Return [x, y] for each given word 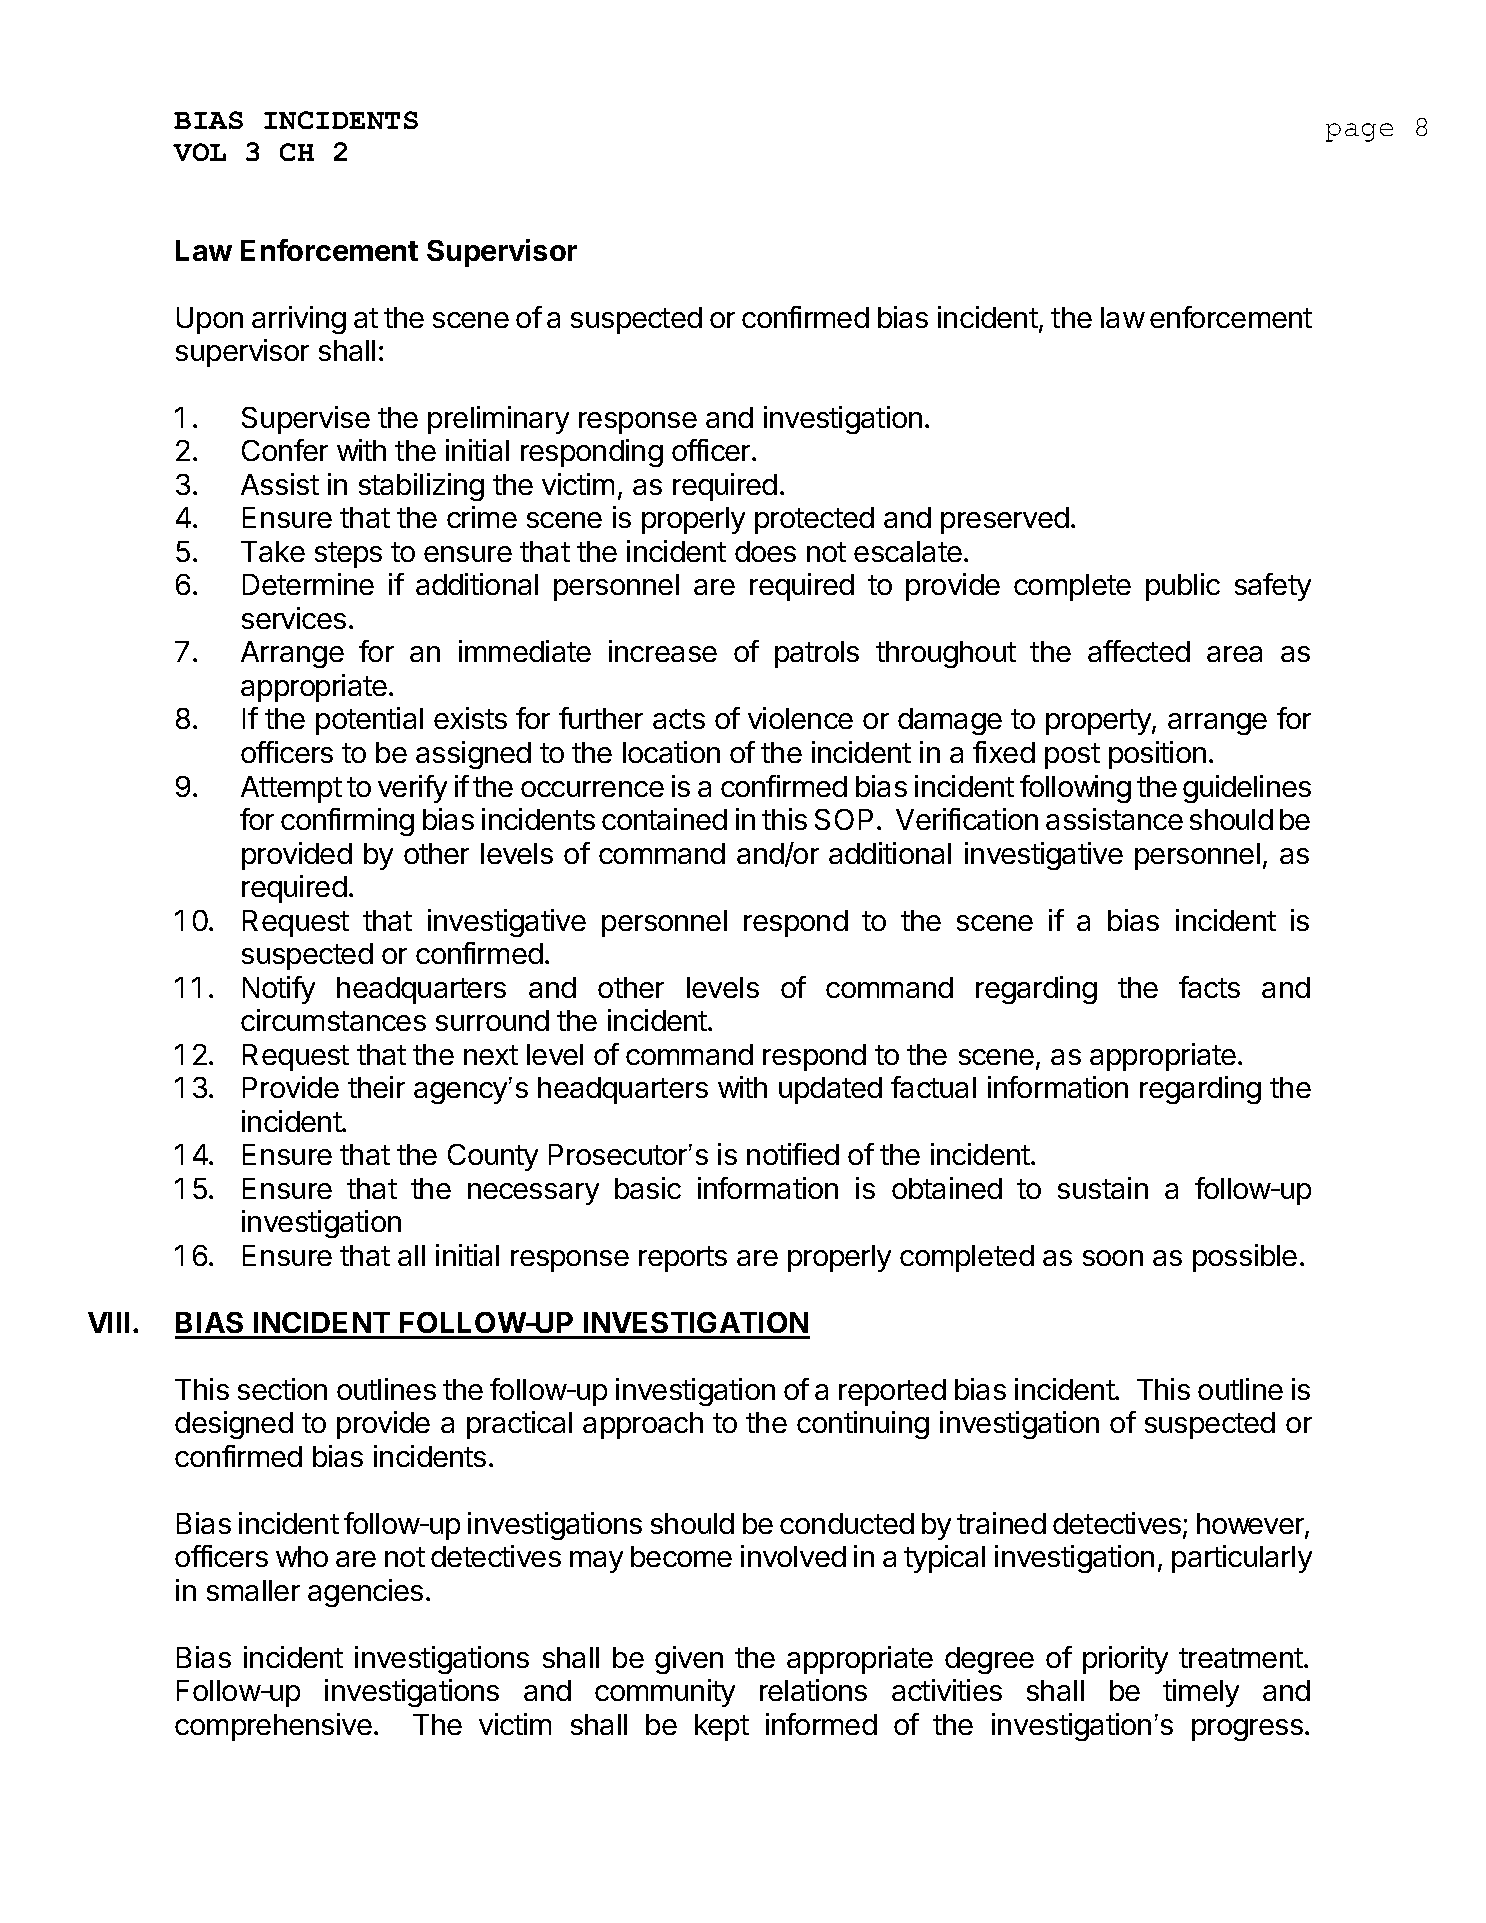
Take [273, 551]
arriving [299, 320]
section [282, 1389]
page [1359, 132]
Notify [279, 990]
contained [664, 819]
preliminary [498, 420]
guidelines [1247, 789]
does [765, 551]
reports [683, 1259]
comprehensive [273, 1727]
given [689, 1660]
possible [1245, 1258]
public [1183, 587]
